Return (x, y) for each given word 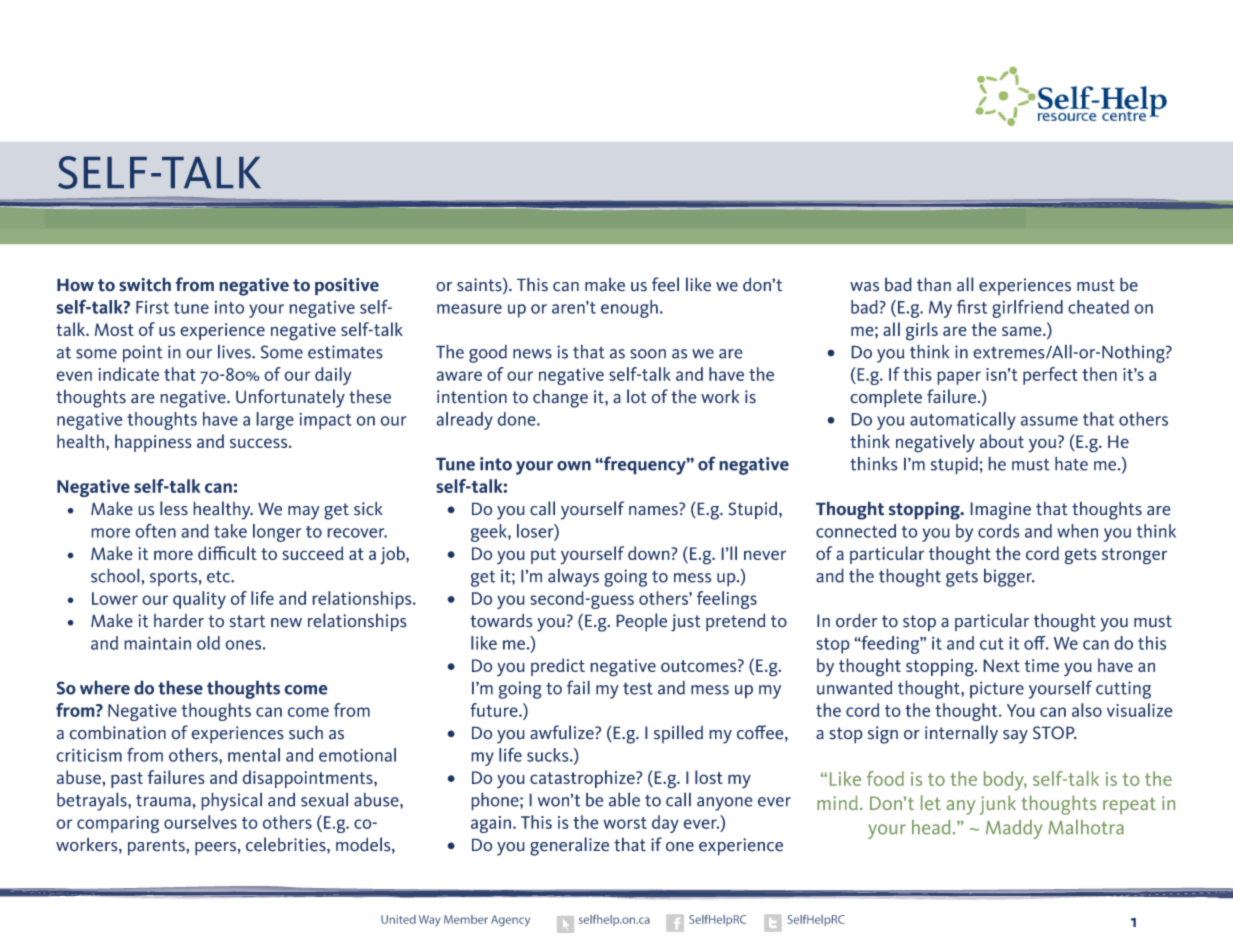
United (398, 919)
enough (629, 309)
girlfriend (1027, 308)
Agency (510, 921)
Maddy (1014, 829)
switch (145, 284)
